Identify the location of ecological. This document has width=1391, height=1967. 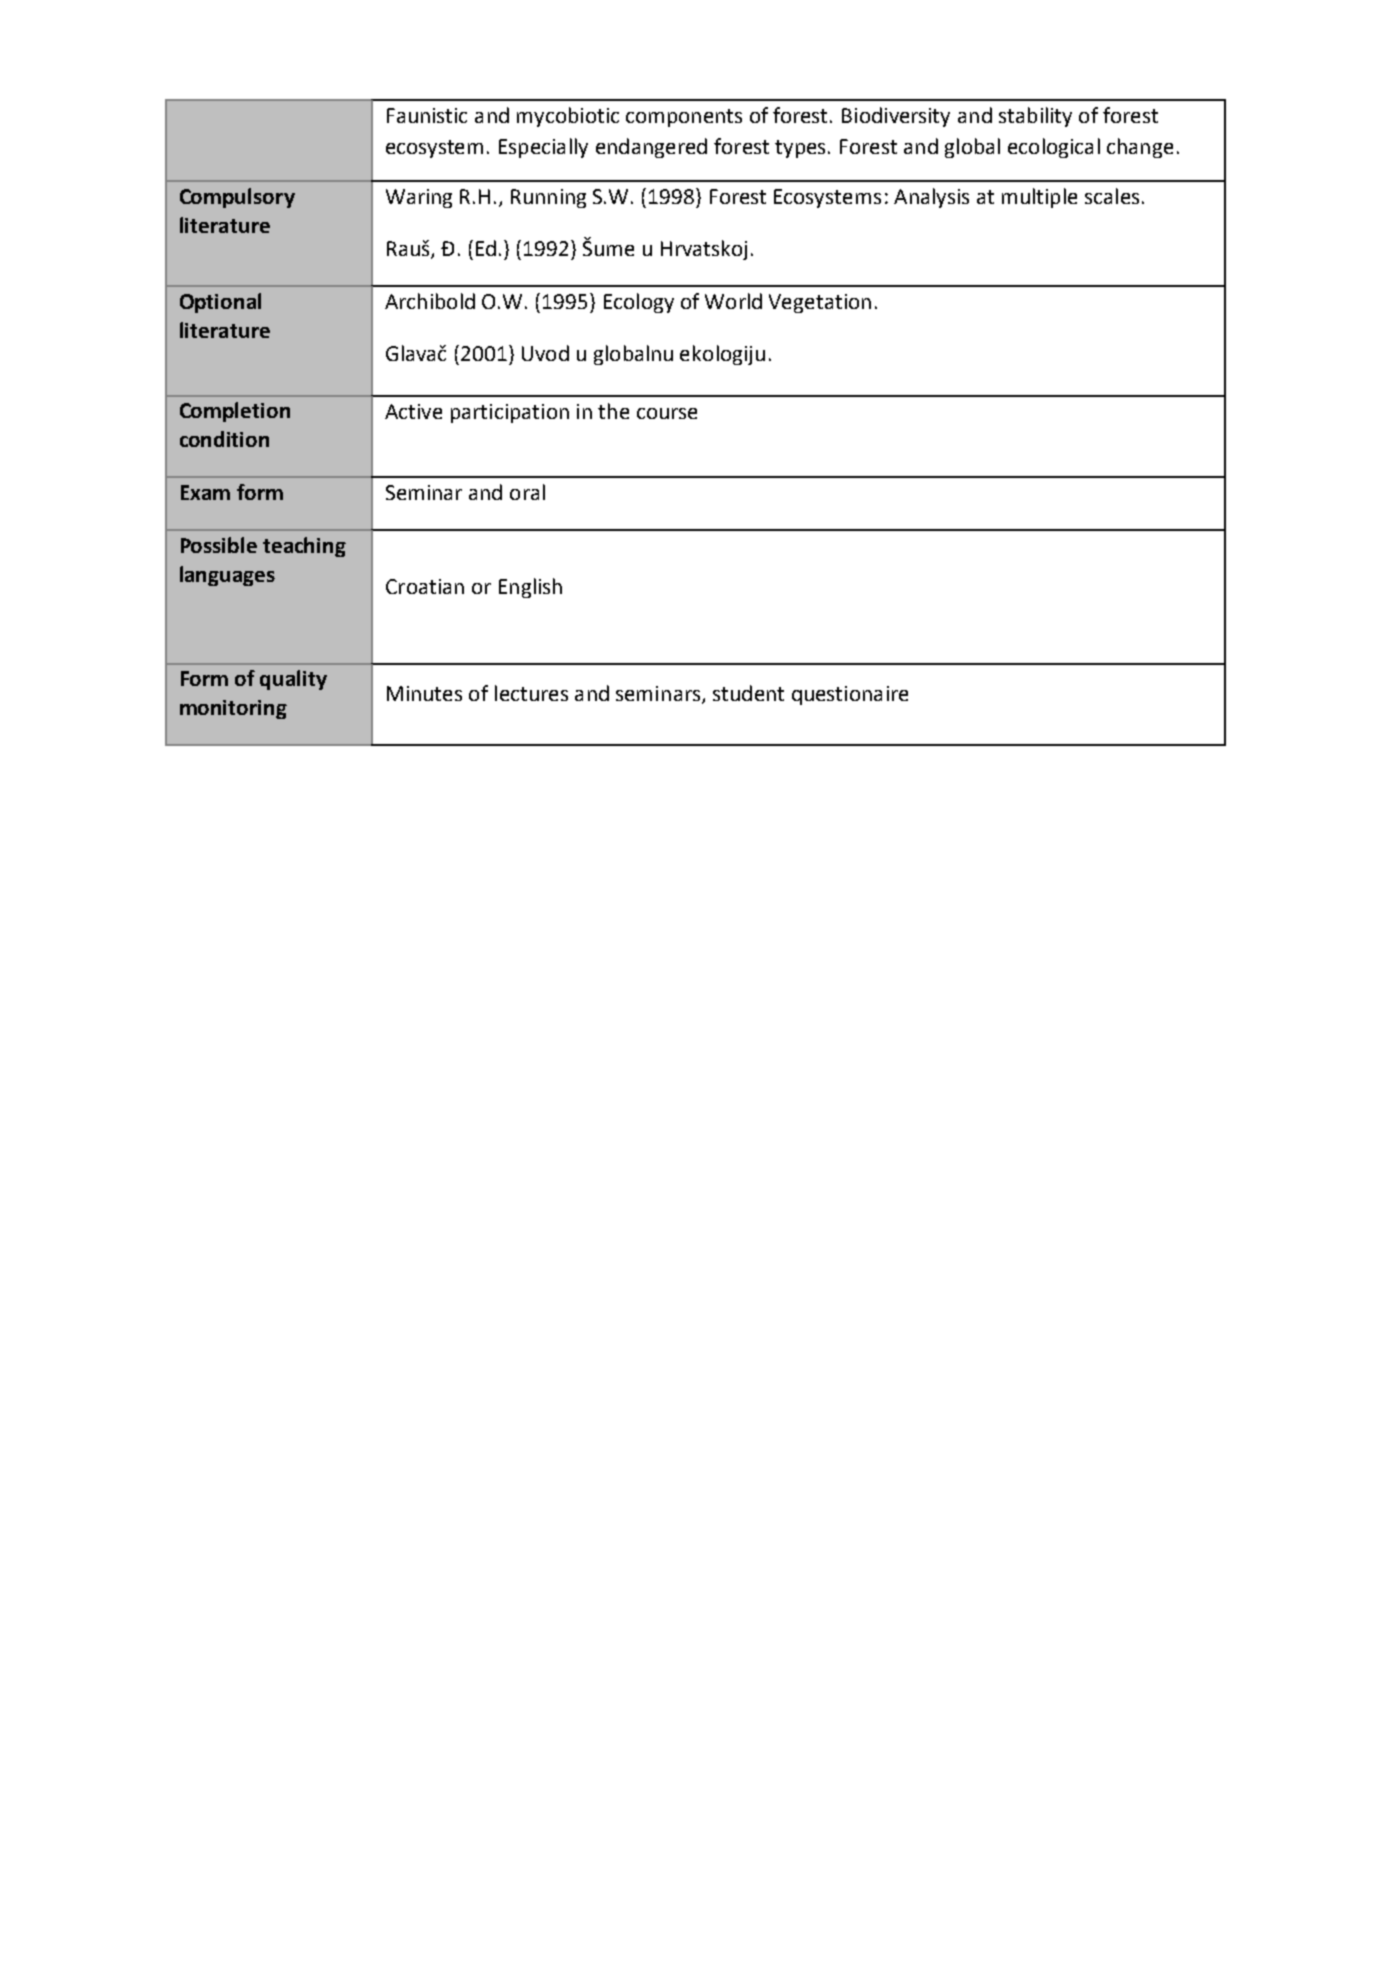
(1054, 148).
